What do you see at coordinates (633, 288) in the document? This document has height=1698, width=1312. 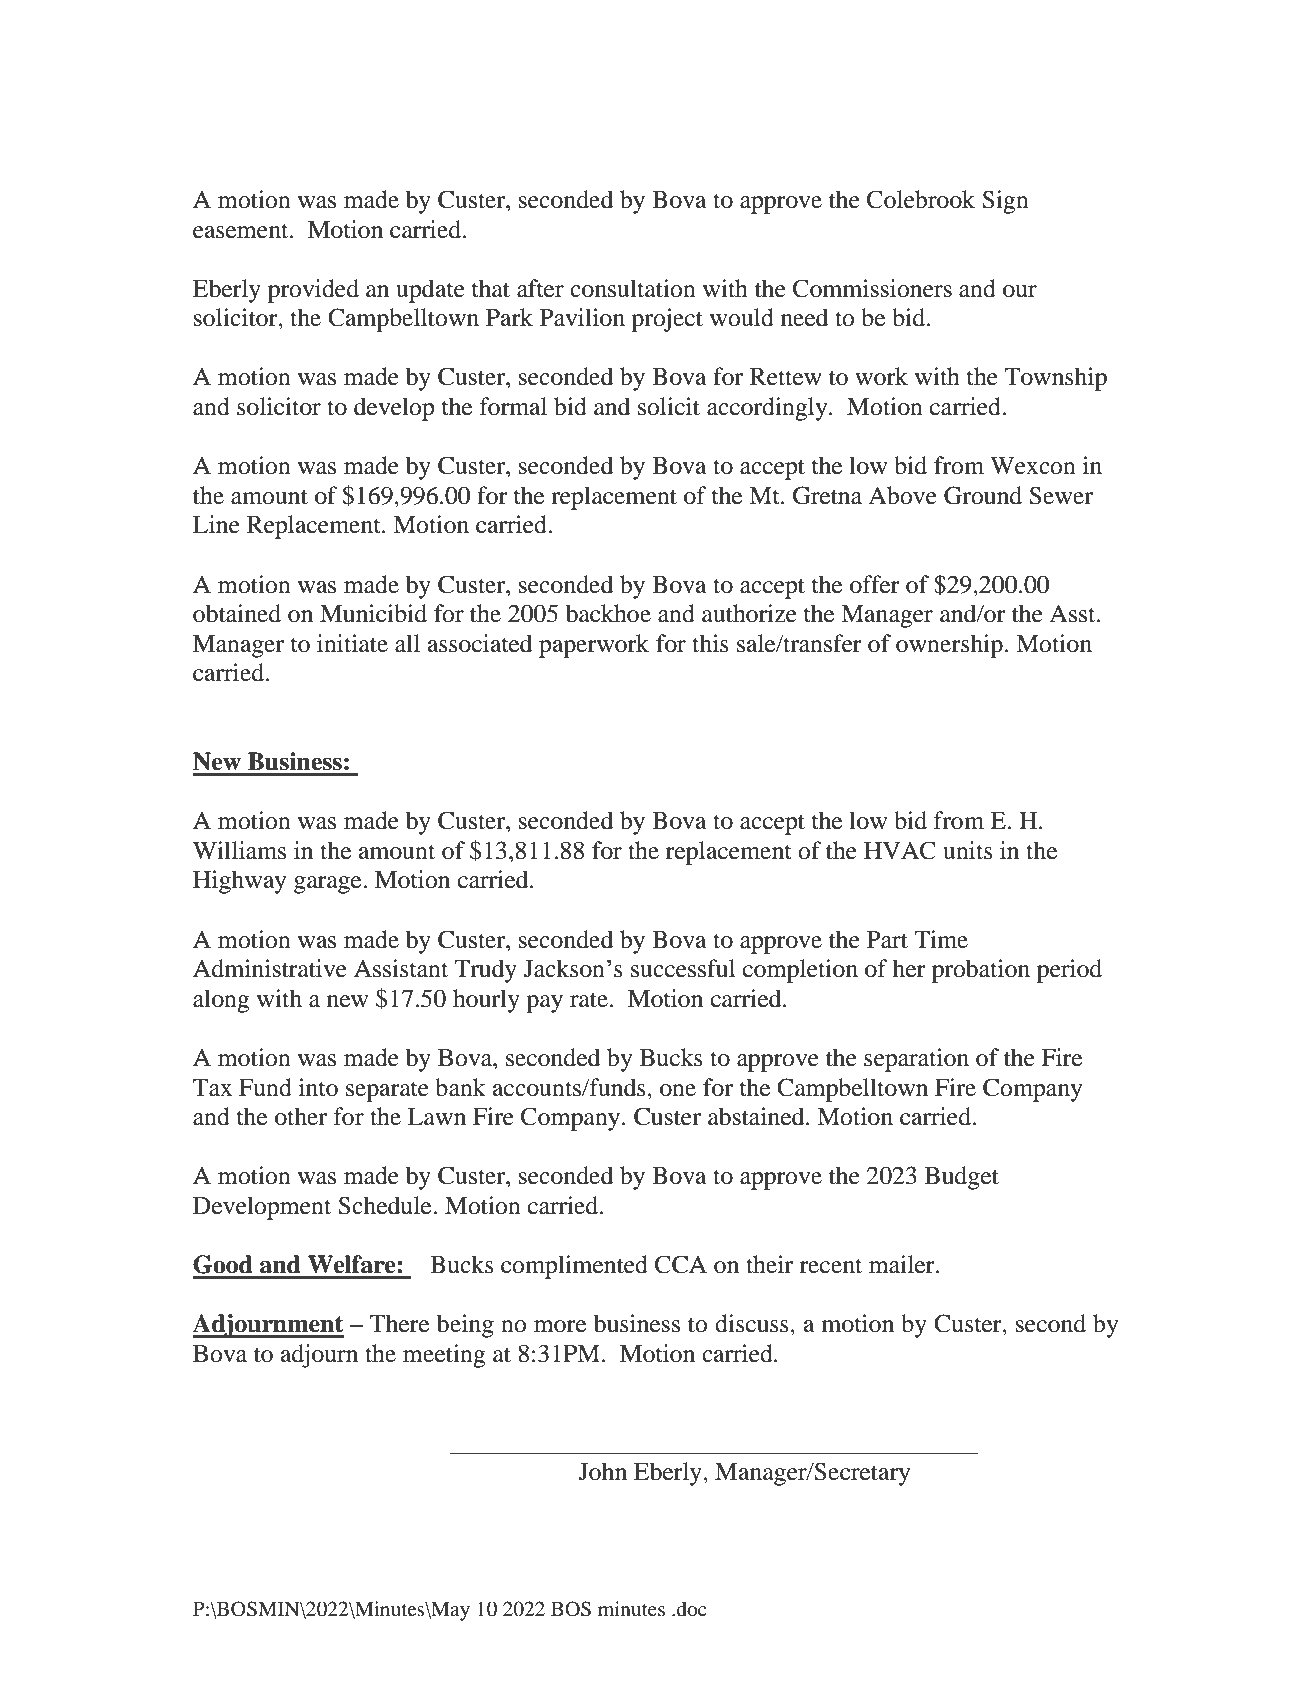 I see `consultation` at bounding box center [633, 288].
